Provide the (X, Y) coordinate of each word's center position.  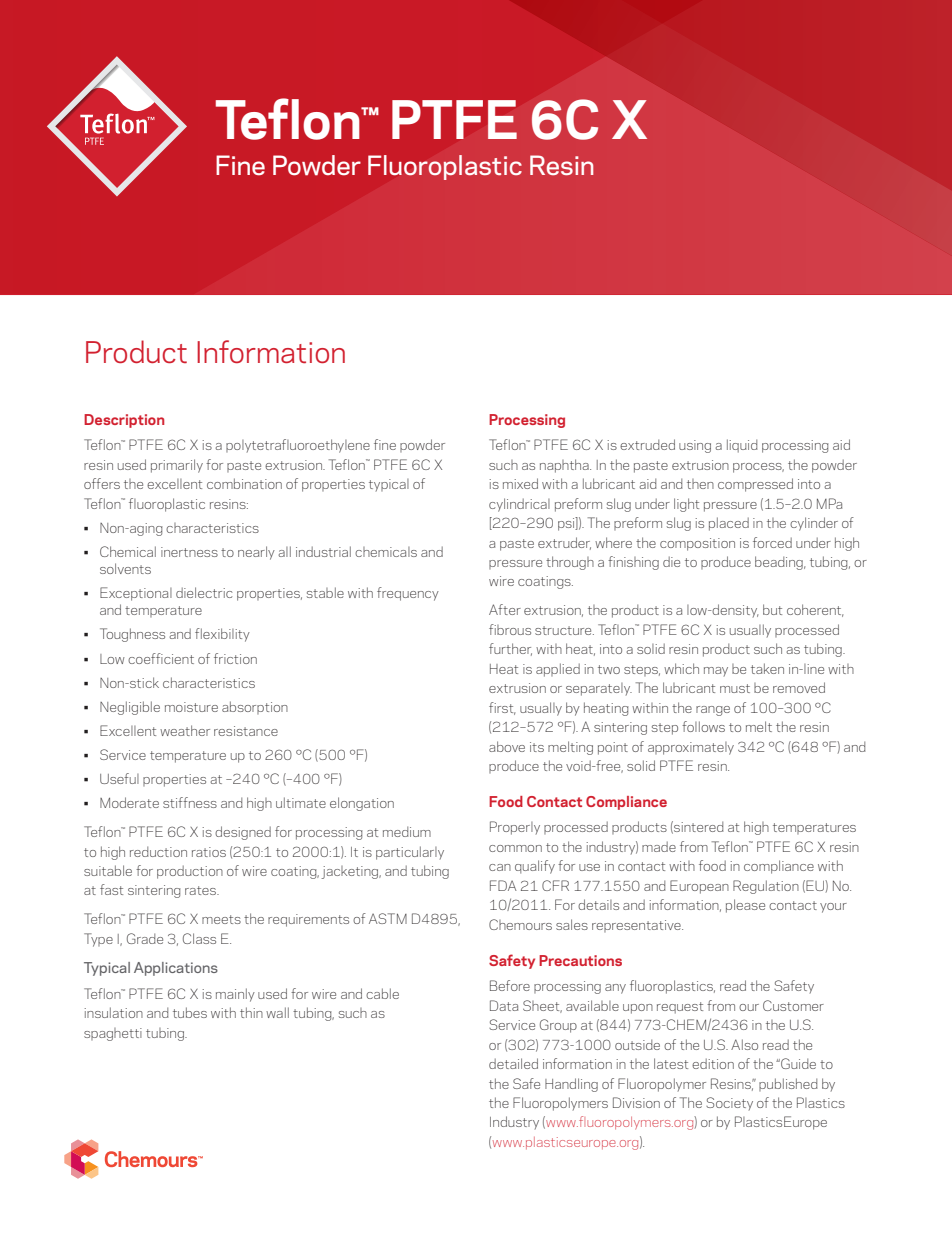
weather (185, 730)
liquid (742, 446)
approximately (691, 748)
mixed (520, 483)
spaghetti (113, 1034)
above (507, 746)
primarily (177, 466)
